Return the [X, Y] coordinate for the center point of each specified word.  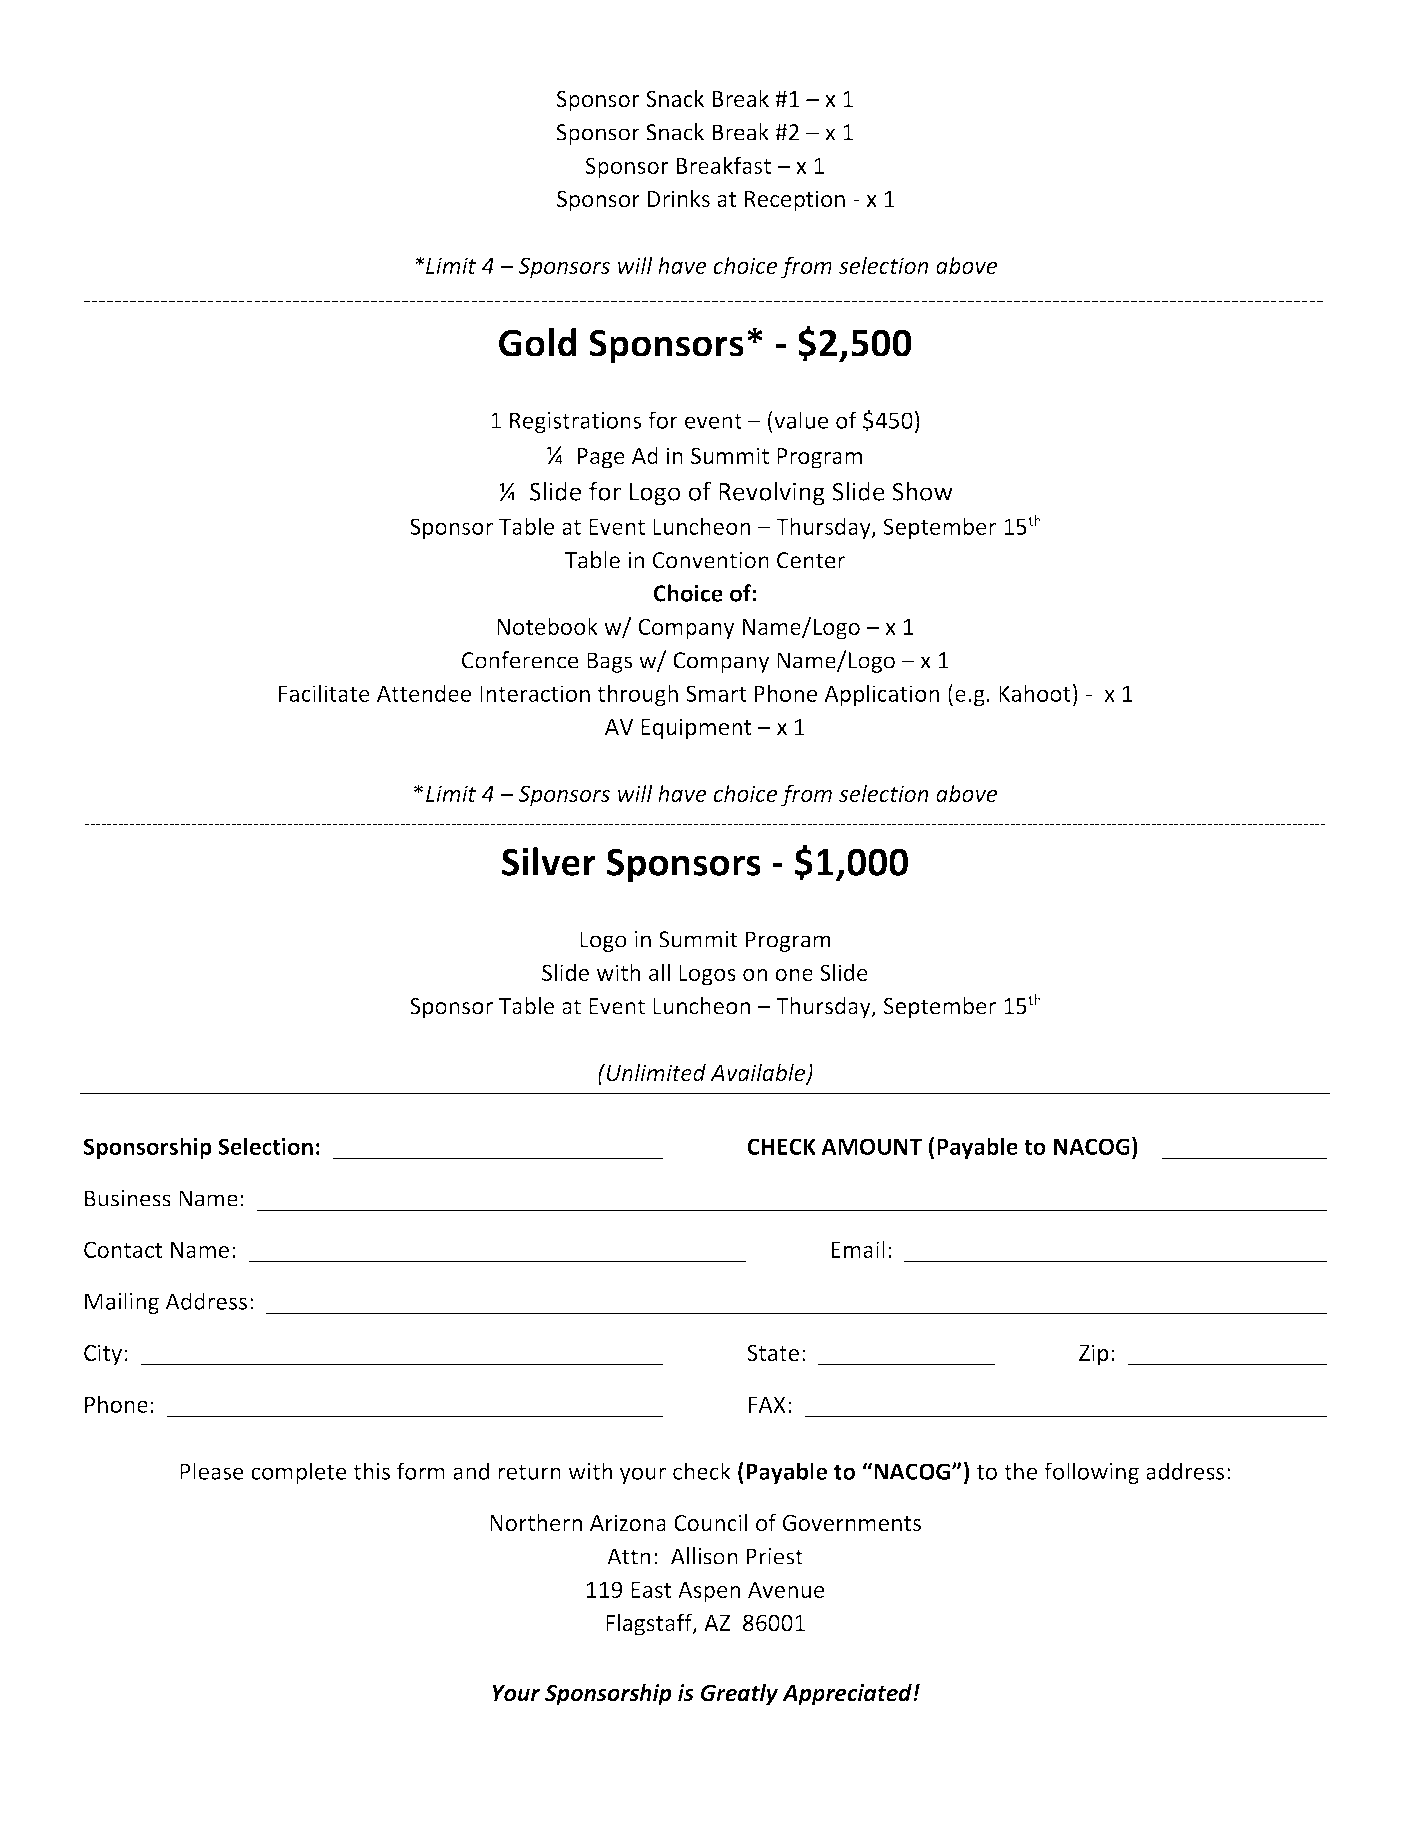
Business [128, 1198]
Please [212, 1471]
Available [759, 1073]
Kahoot [1035, 693]
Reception [795, 201]
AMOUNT [871, 1146]
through [637, 695]
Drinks [679, 198]
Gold [538, 342]
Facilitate [324, 693]
